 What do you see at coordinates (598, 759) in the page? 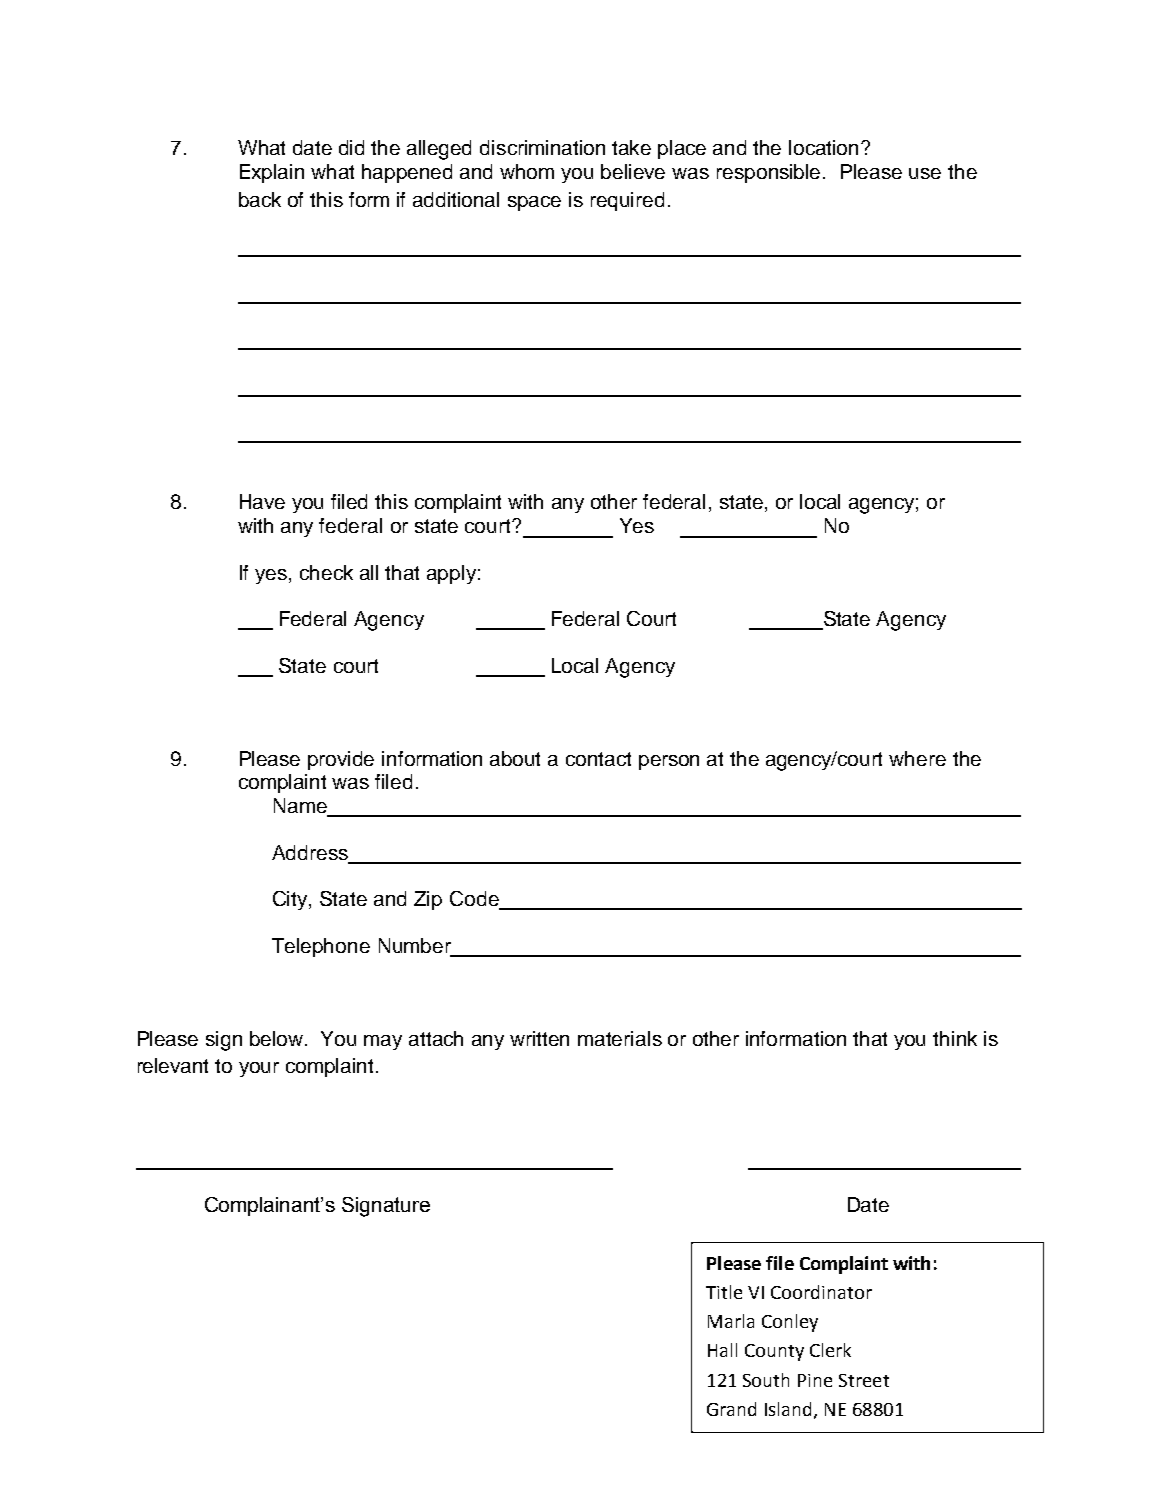
I see `contact` at bounding box center [598, 759].
